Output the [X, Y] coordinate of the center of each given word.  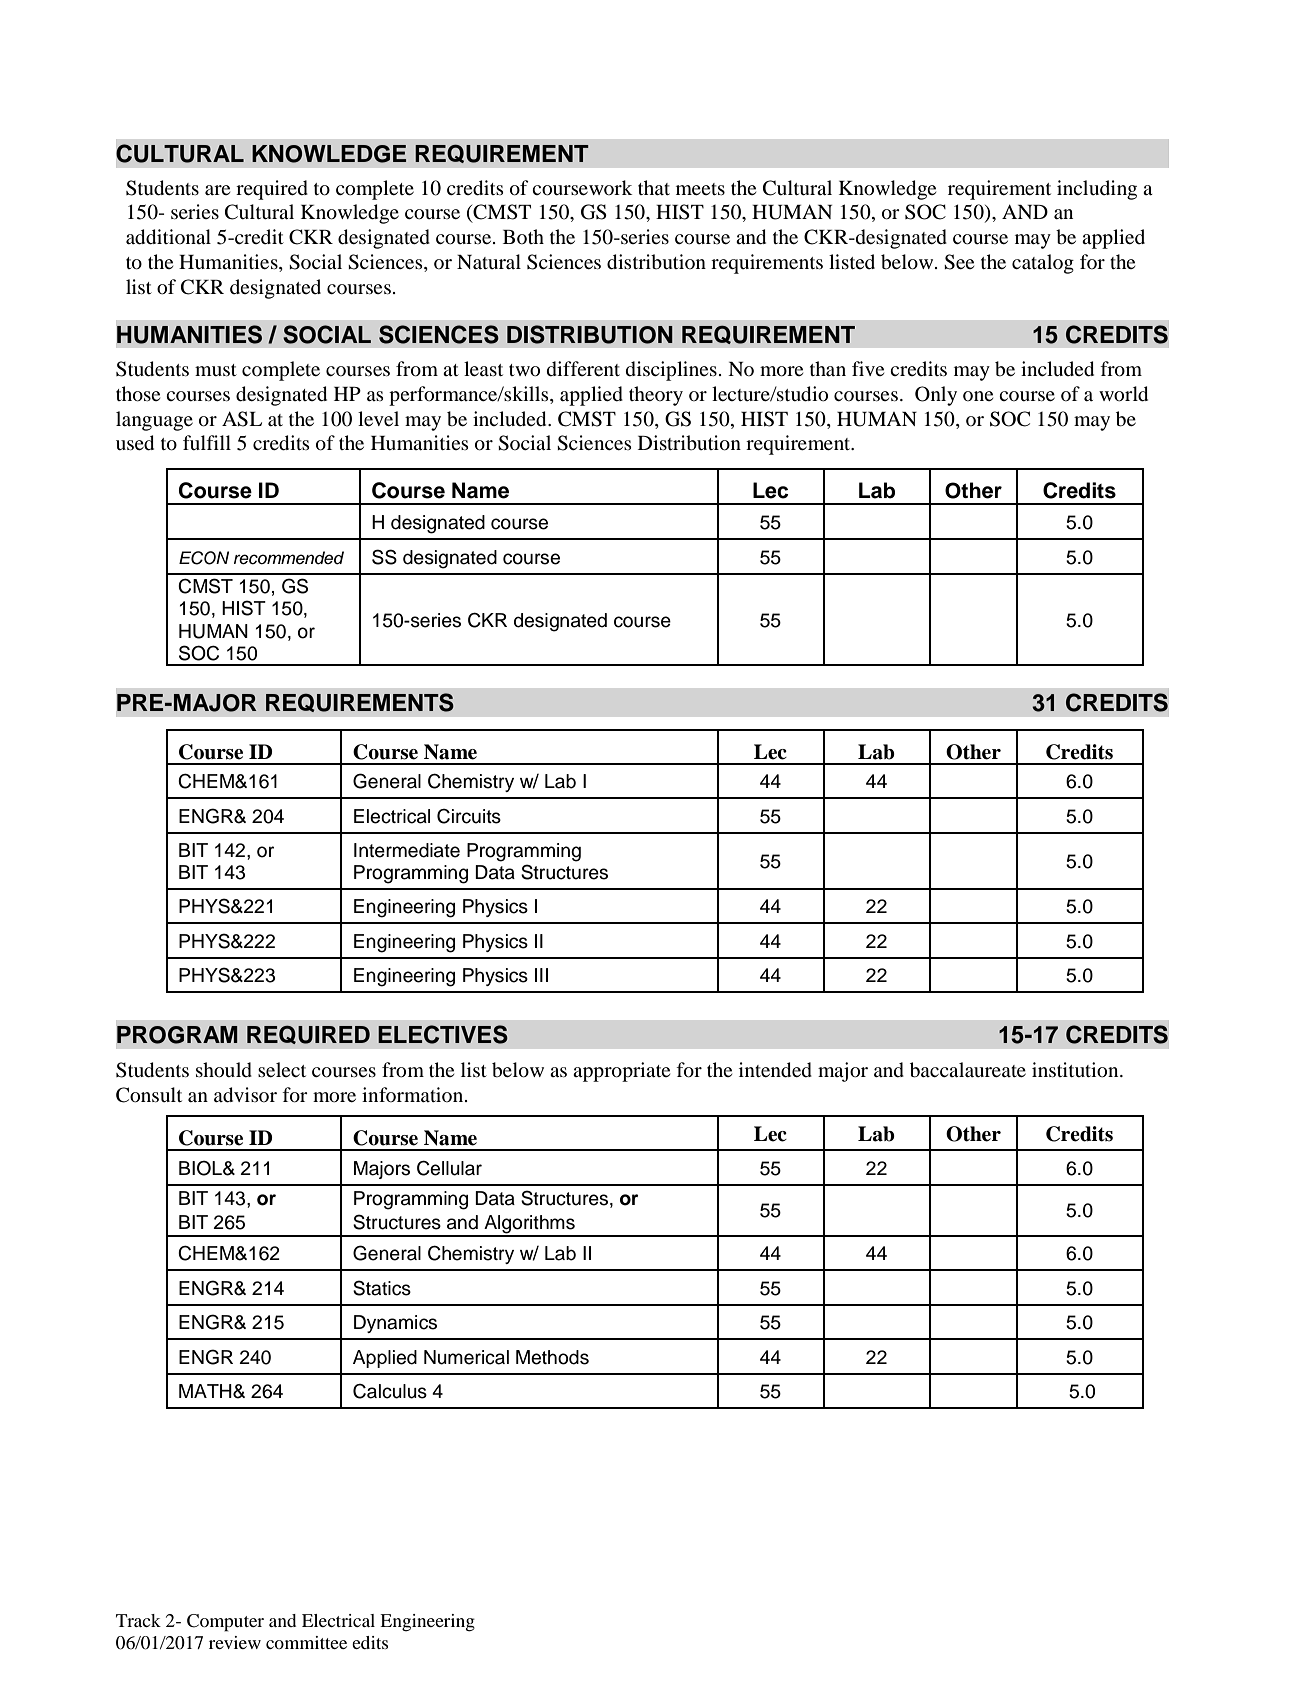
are [217, 190]
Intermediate [407, 850]
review [235, 1642]
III [541, 975]
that [654, 187]
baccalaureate [968, 1070]
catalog [1043, 264]
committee [306, 1642]
